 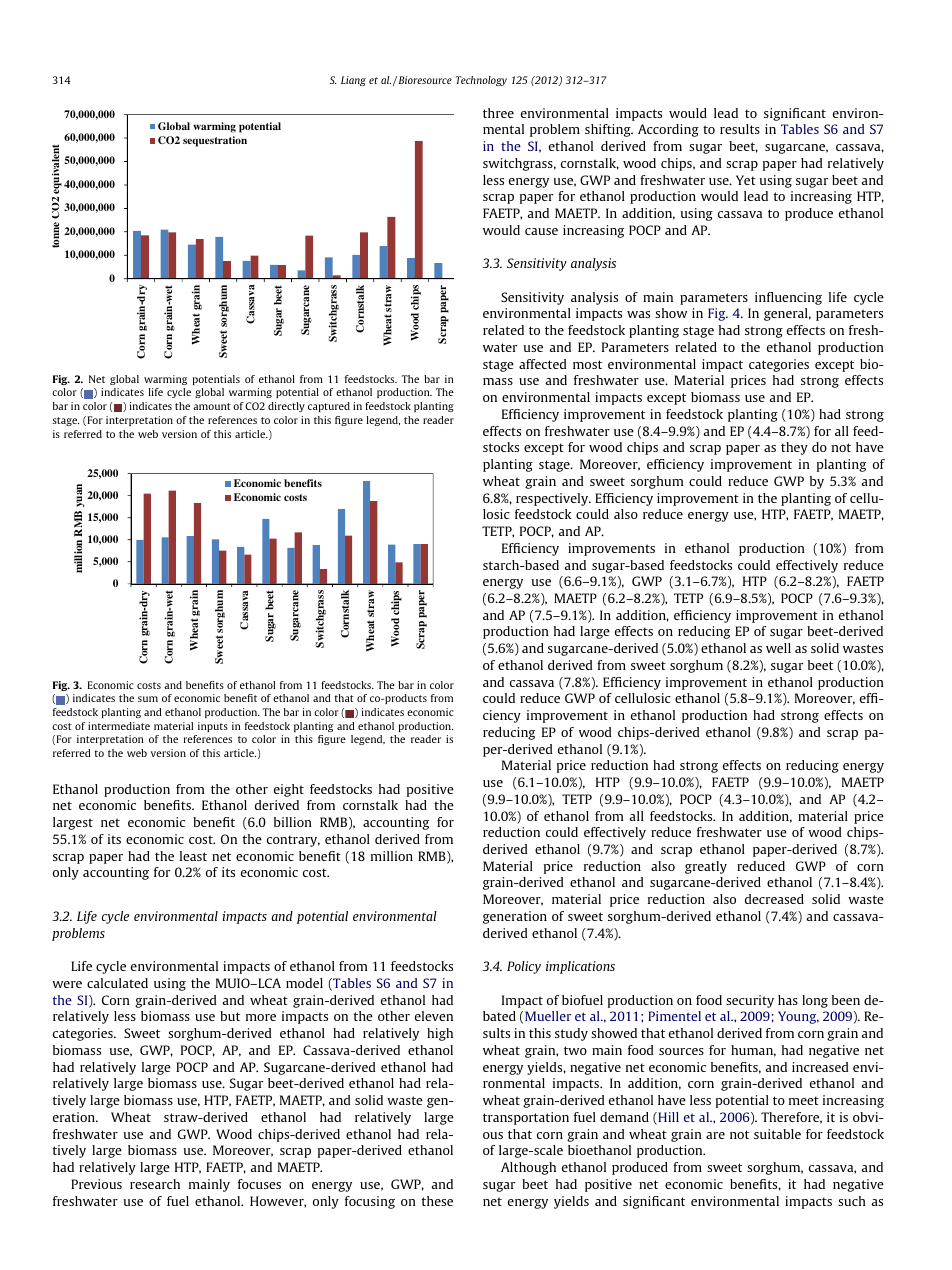 I want to click on According, so click(x=668, y=130).
